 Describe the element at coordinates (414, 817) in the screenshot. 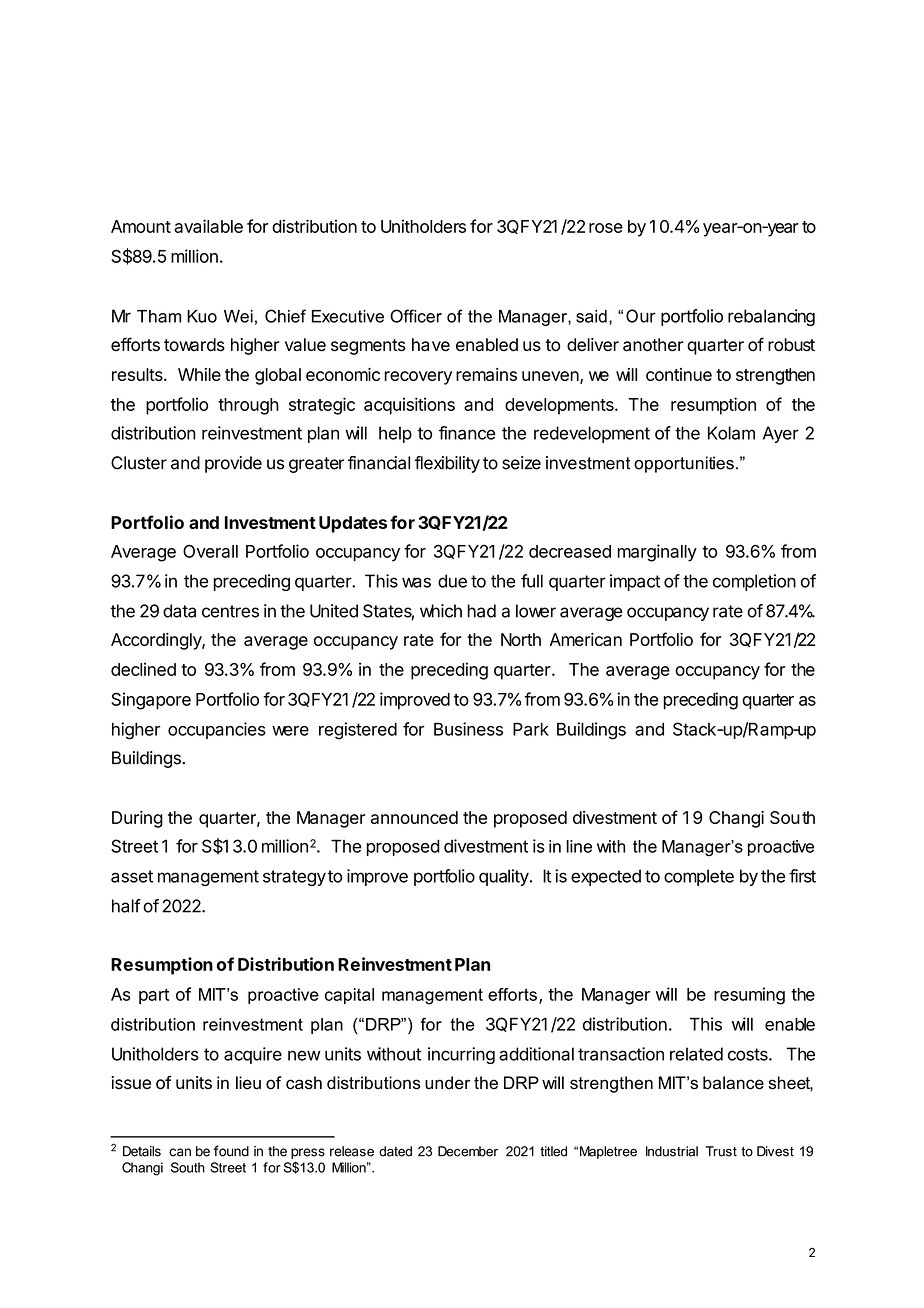

I see `announced` at that location.
